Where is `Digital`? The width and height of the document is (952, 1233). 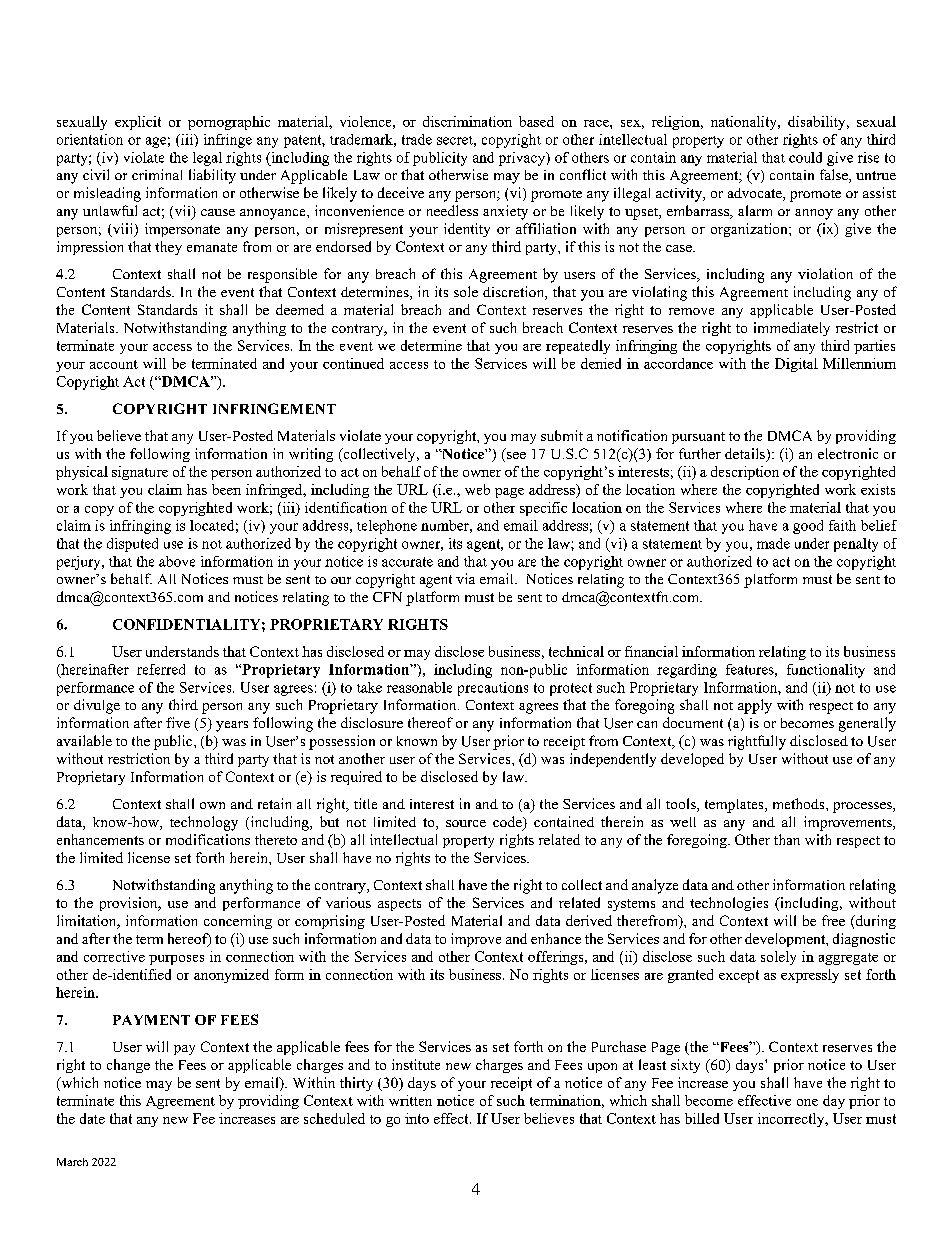
Digital is located at coordinates (796, 365).
